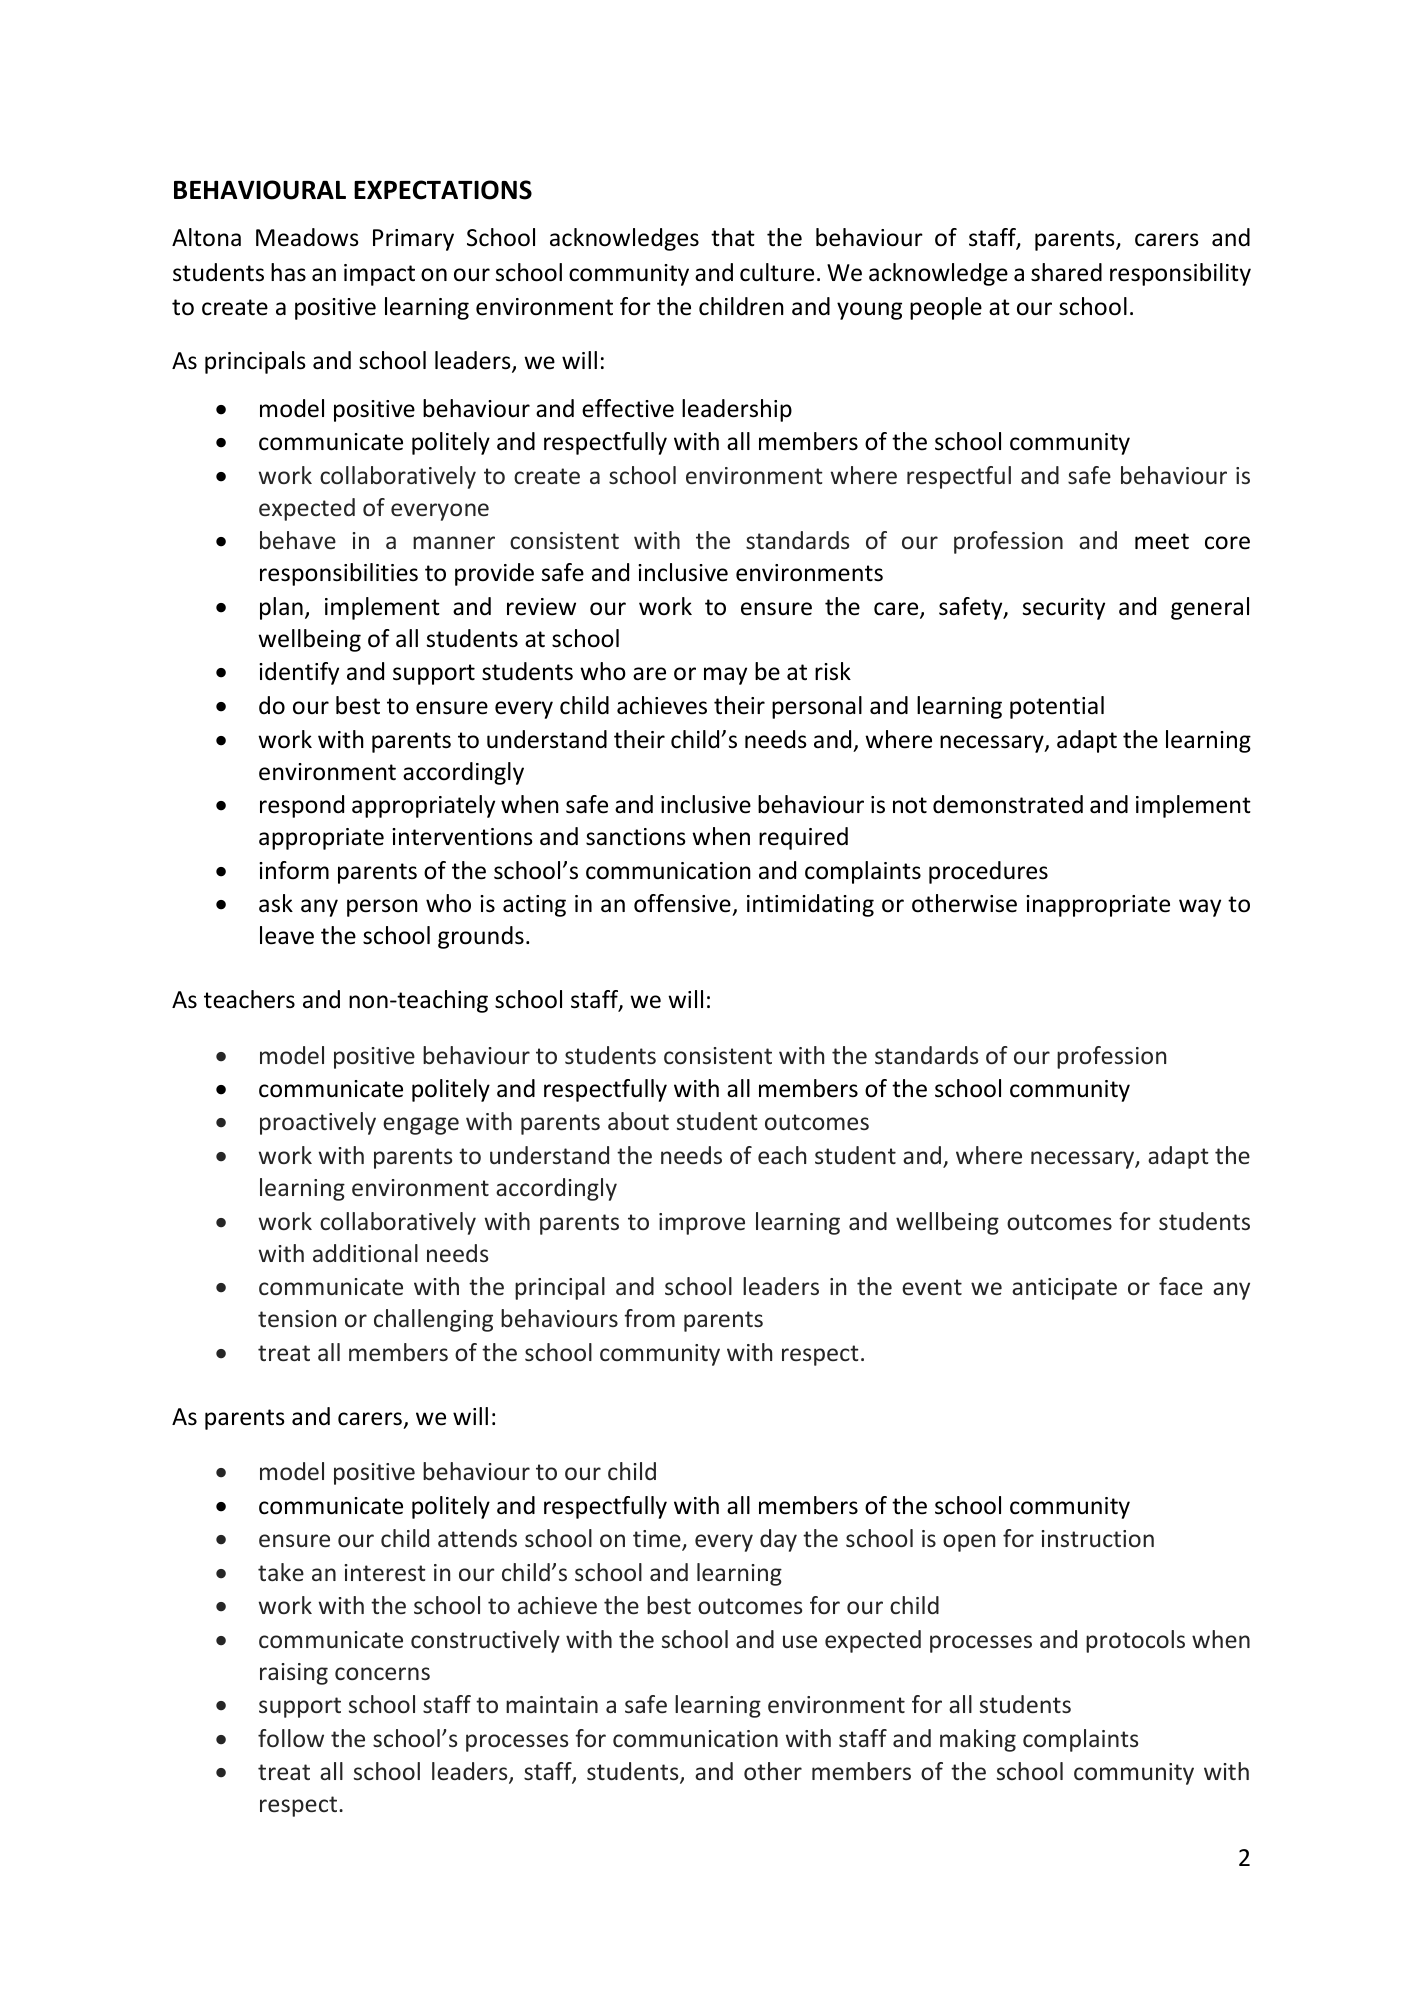 This document has width=1423, height=2012. I want to click on tension, so click(297, 1318).
